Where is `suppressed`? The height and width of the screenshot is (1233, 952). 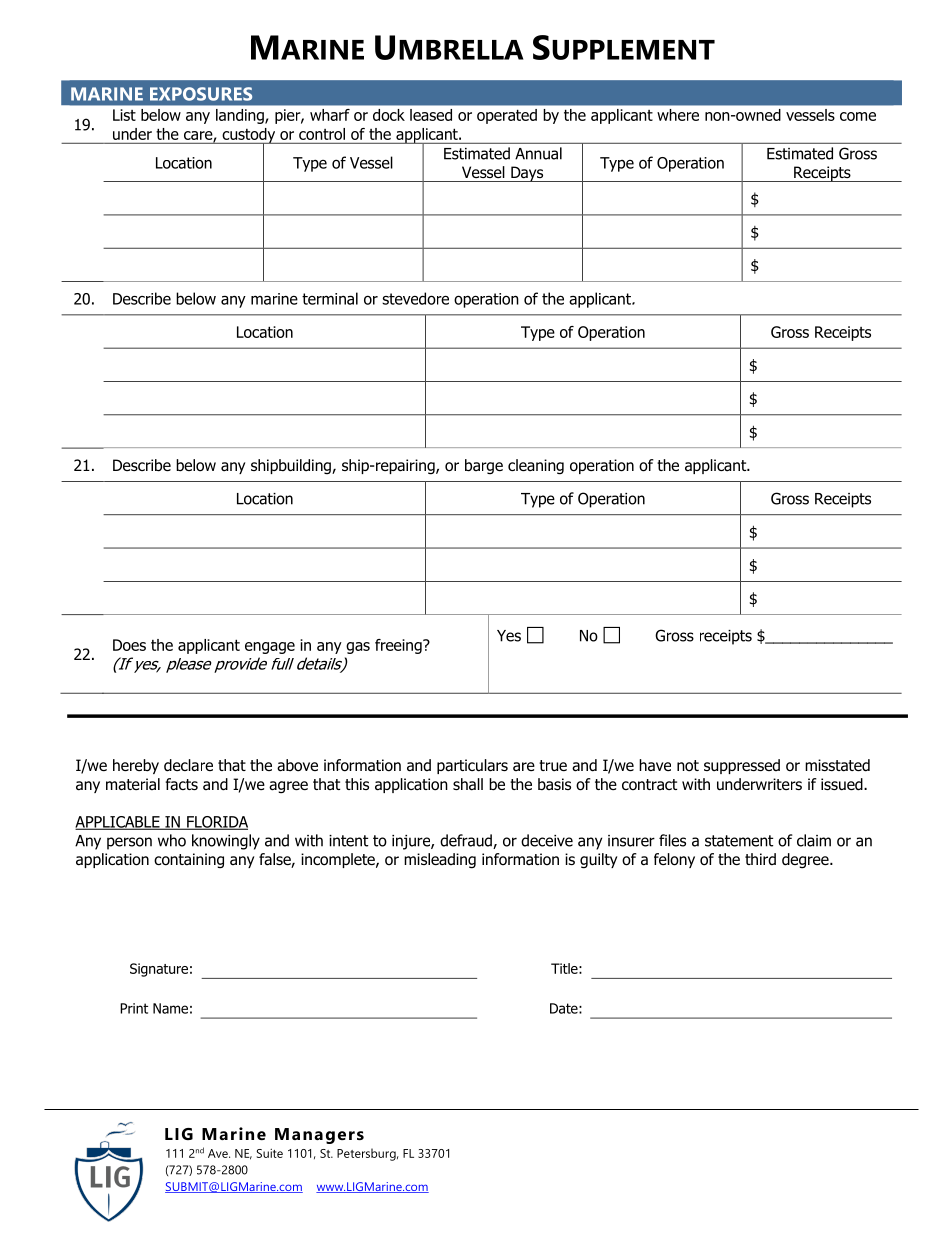
suppressed is located at coordinates (742, 766).
